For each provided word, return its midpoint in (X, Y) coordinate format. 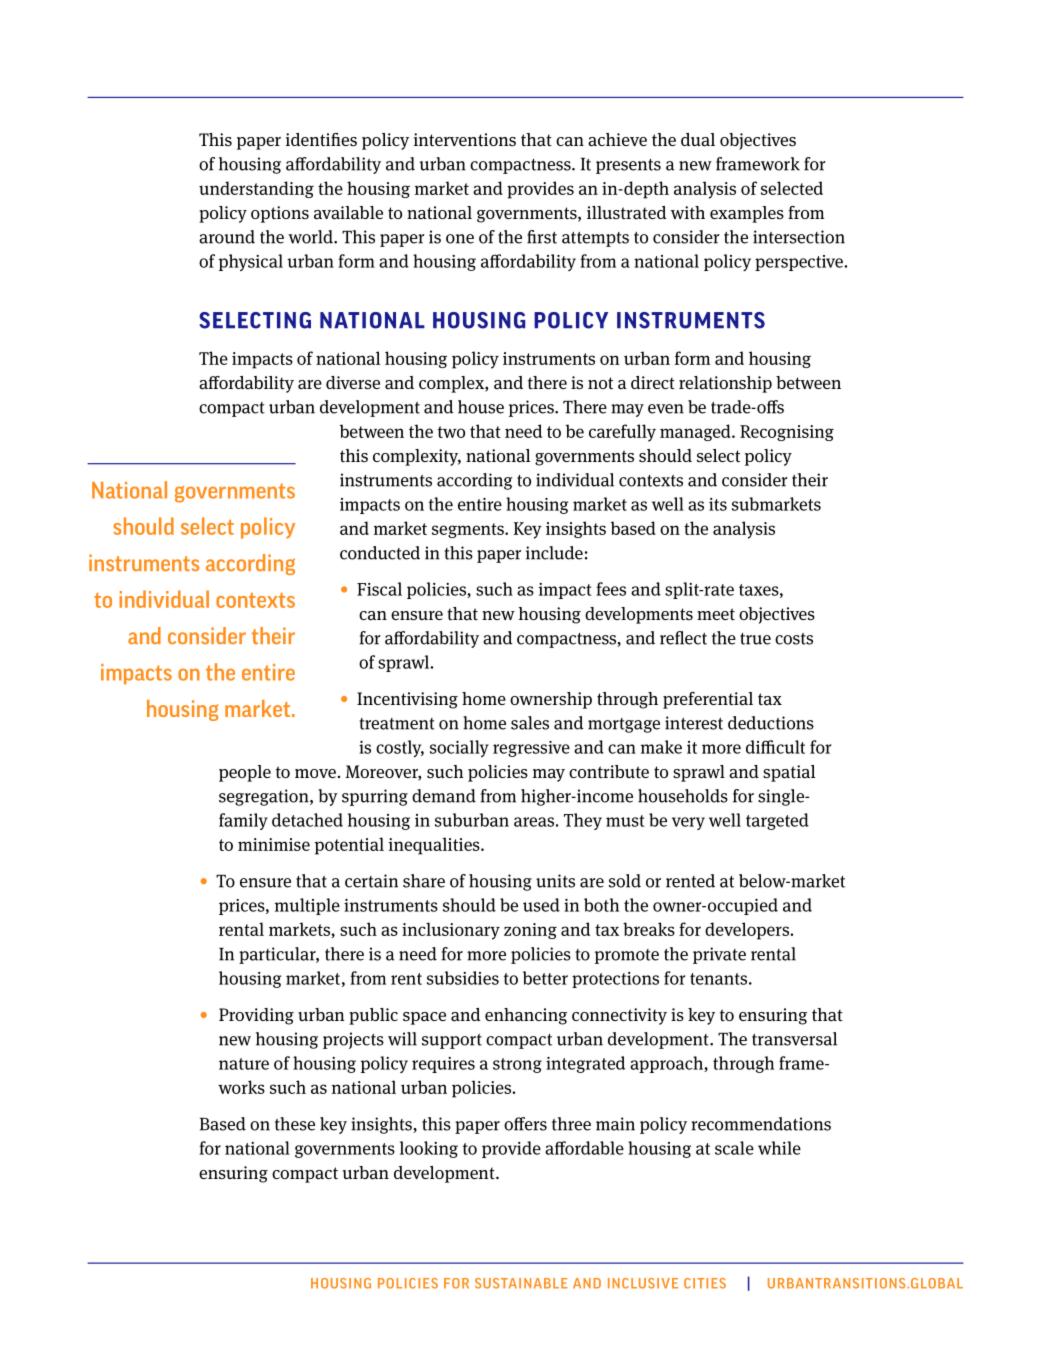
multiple (307, 906)
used (541, 905)
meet (716, 614)
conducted (380, 553)
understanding (256, 189)
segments (469, 530)
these (295, 1124)
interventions (465, 140)
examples (747, 214)
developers (748, 931)
